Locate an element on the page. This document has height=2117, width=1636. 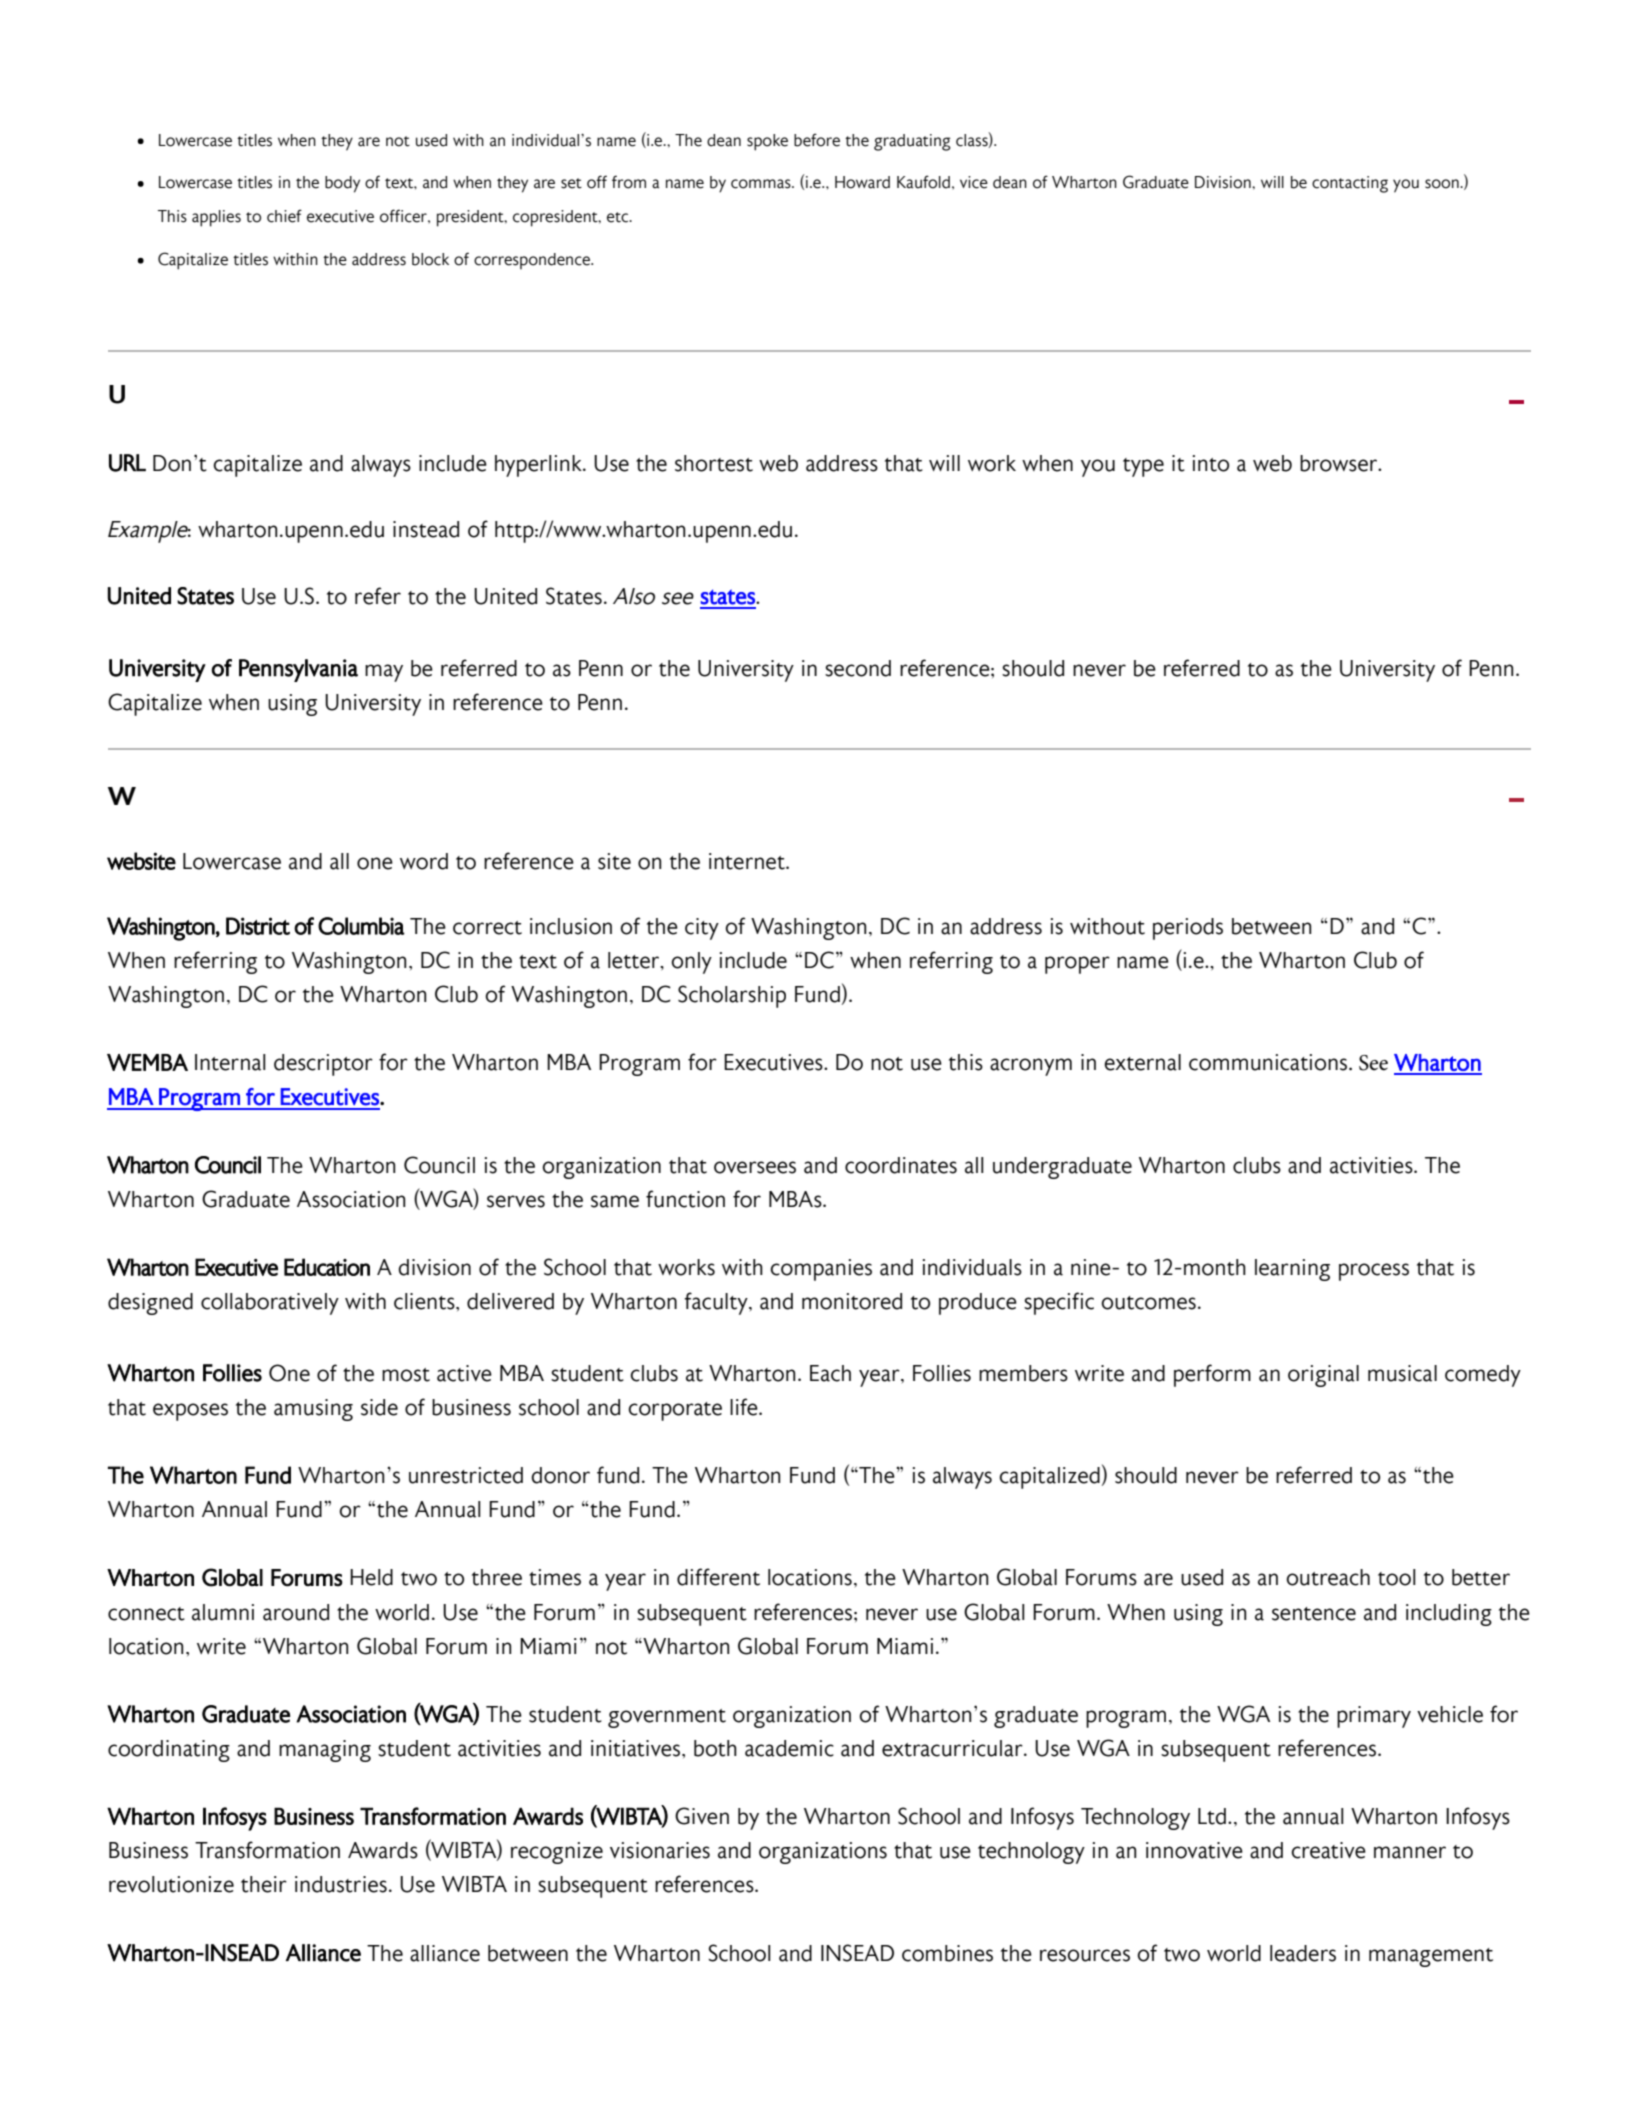
contacting is located at coordinates (1350, 184).
